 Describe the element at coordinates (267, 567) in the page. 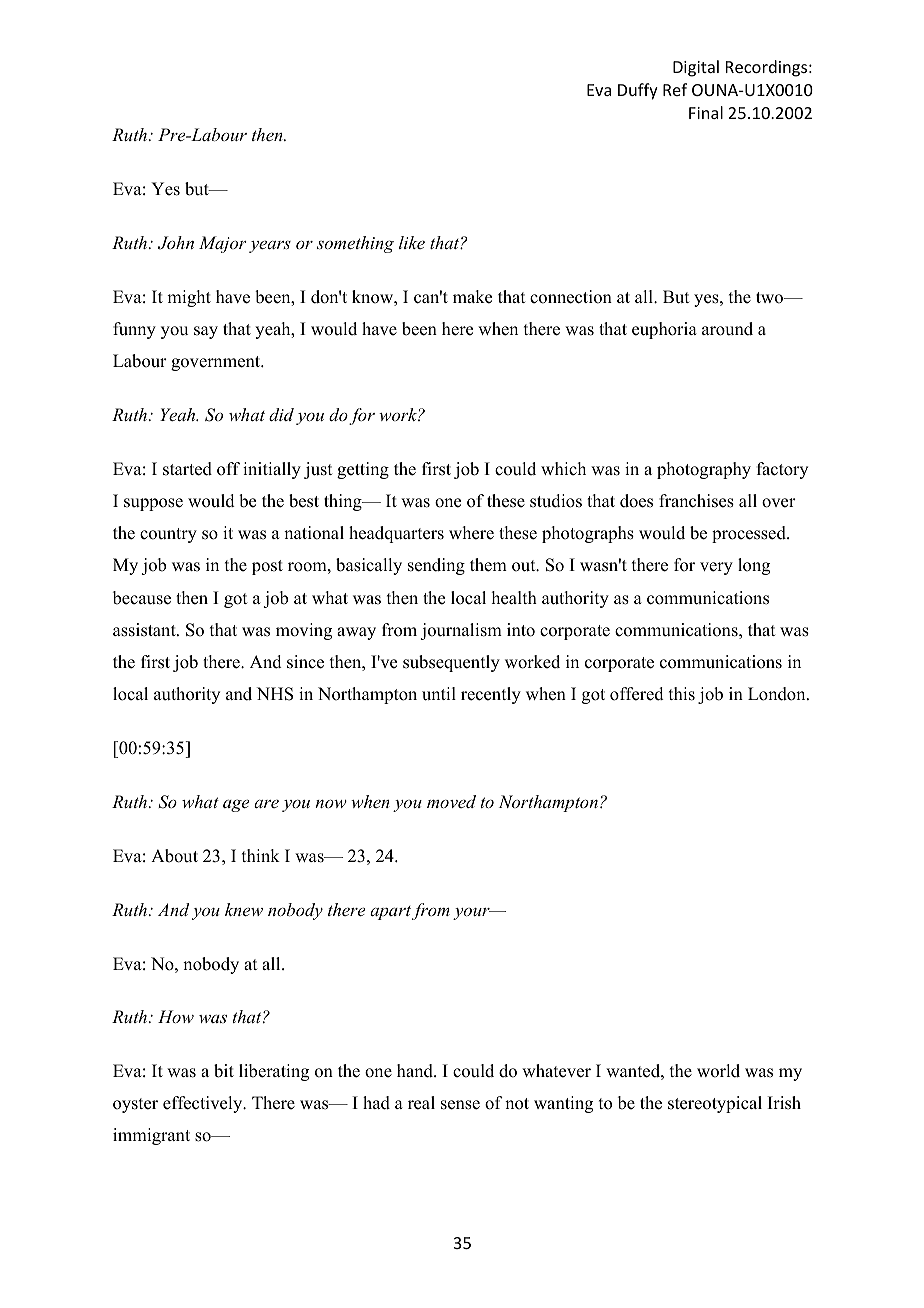

I see `post` at that location.
